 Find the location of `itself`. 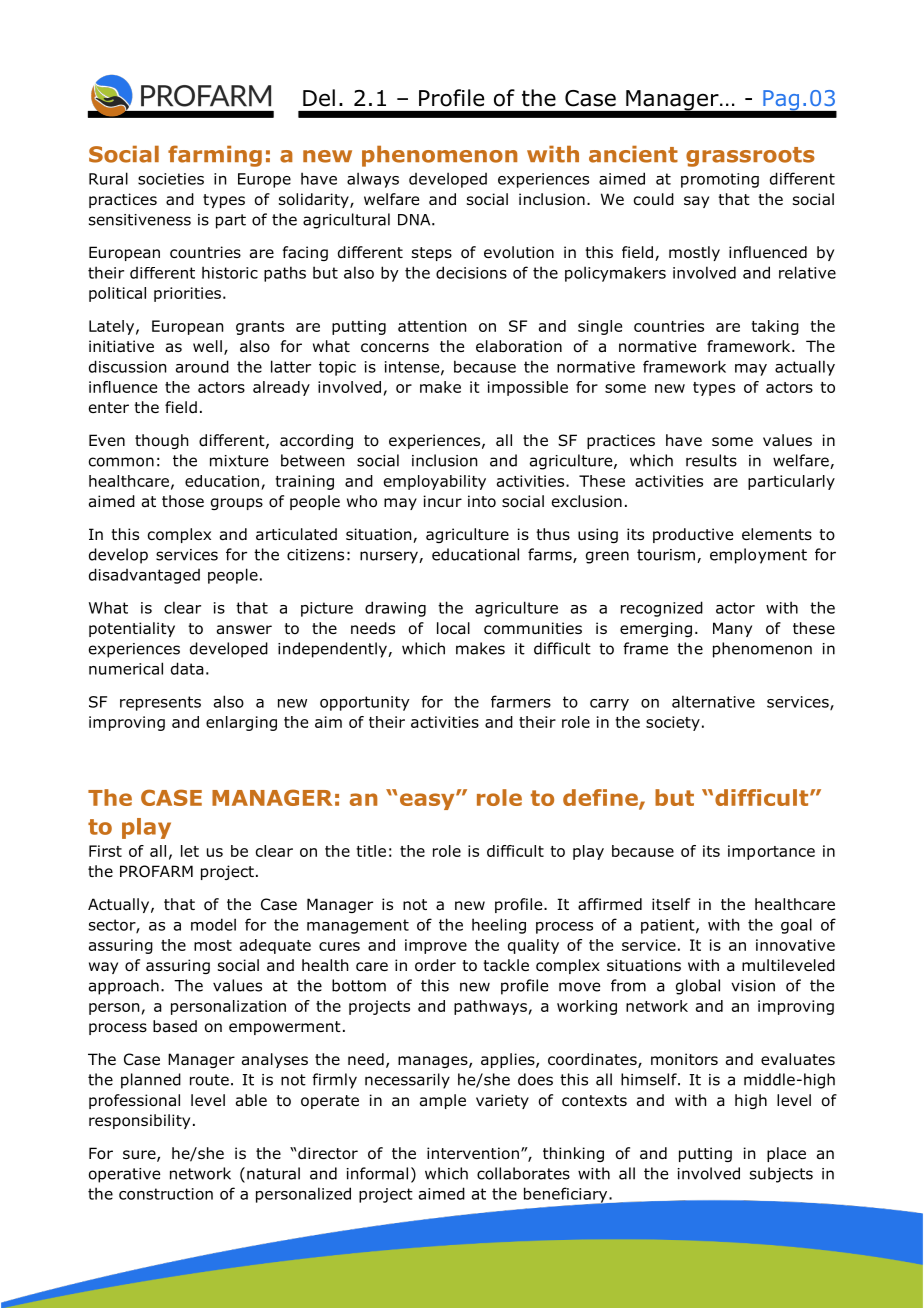

itself is located at coordinates (671, 904).
